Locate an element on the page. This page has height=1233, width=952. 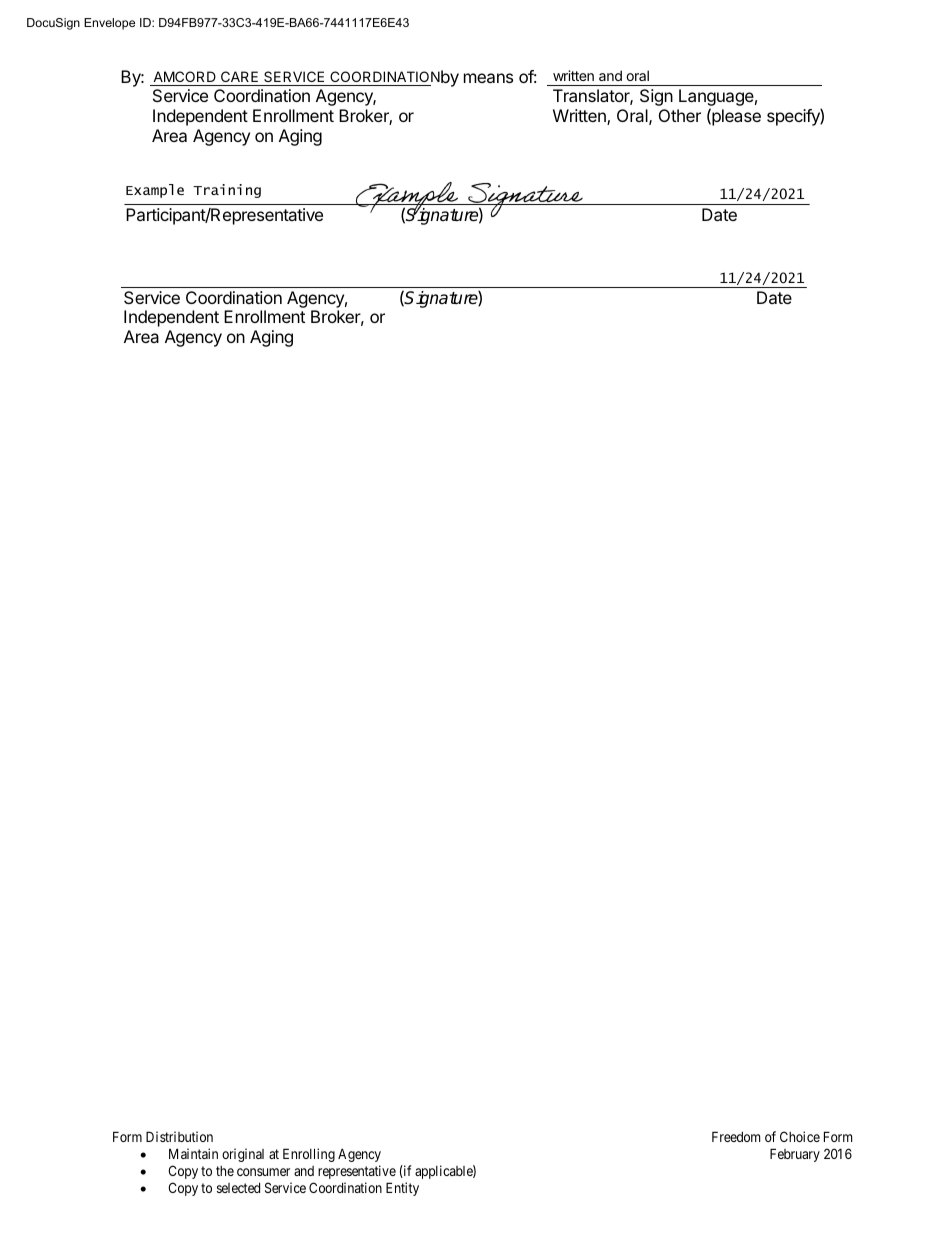
Freedom is located at coordinates (736, 1136).
